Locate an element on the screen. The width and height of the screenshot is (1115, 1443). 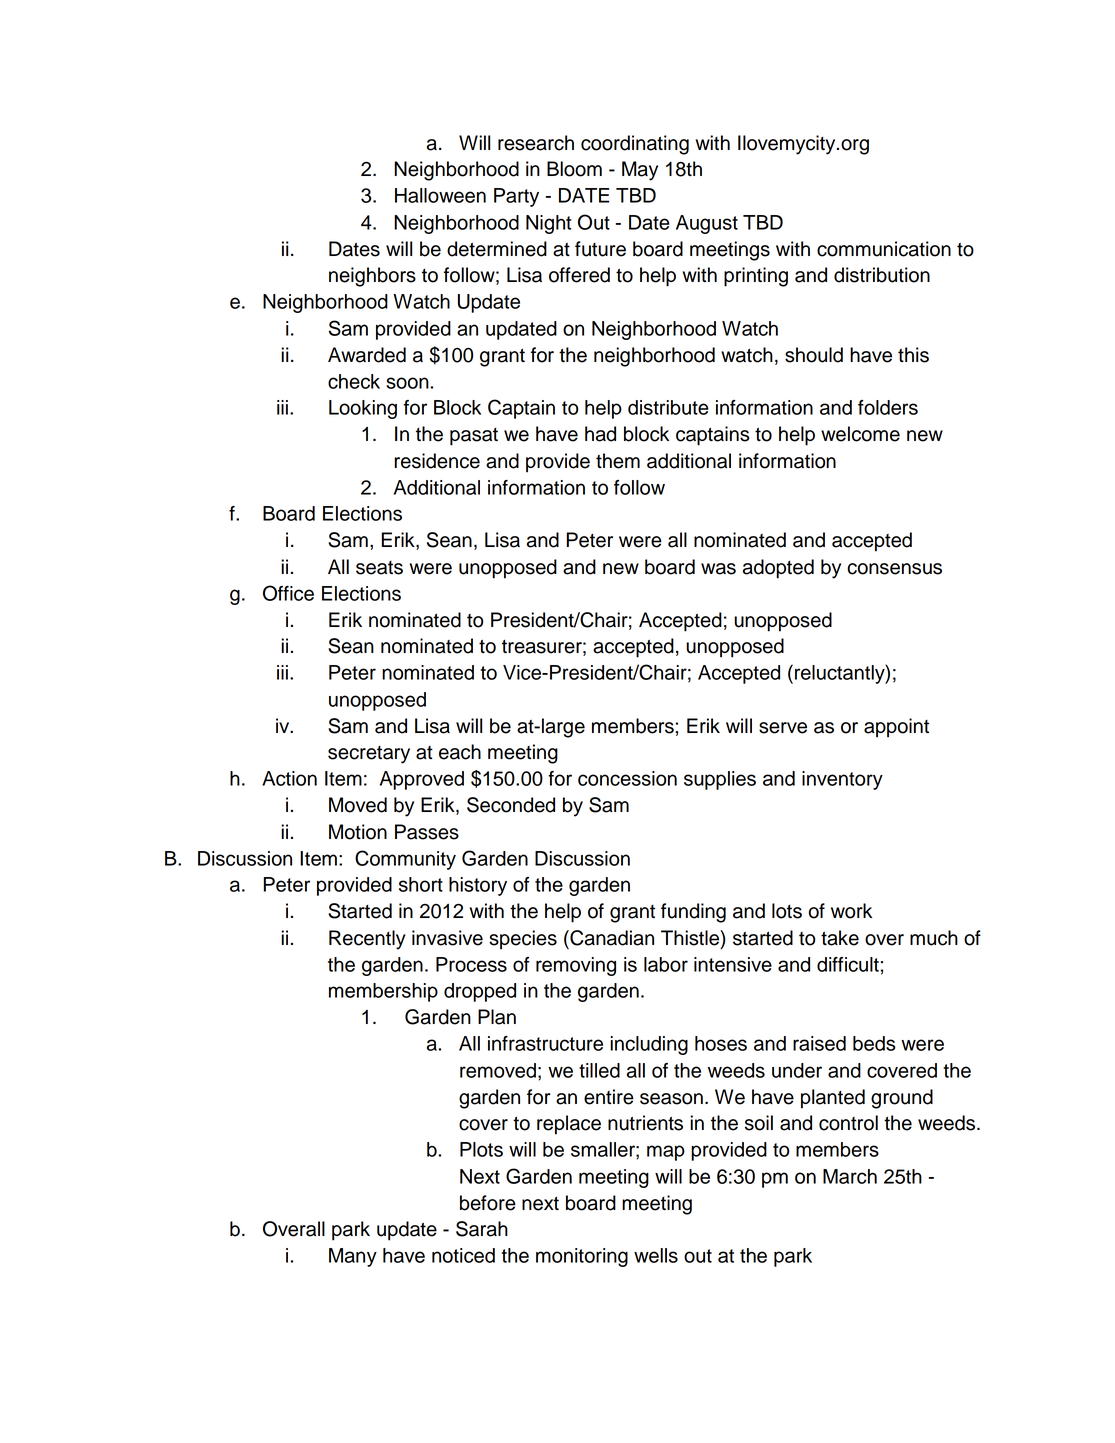
March is located at coordinates (850, 1176).
